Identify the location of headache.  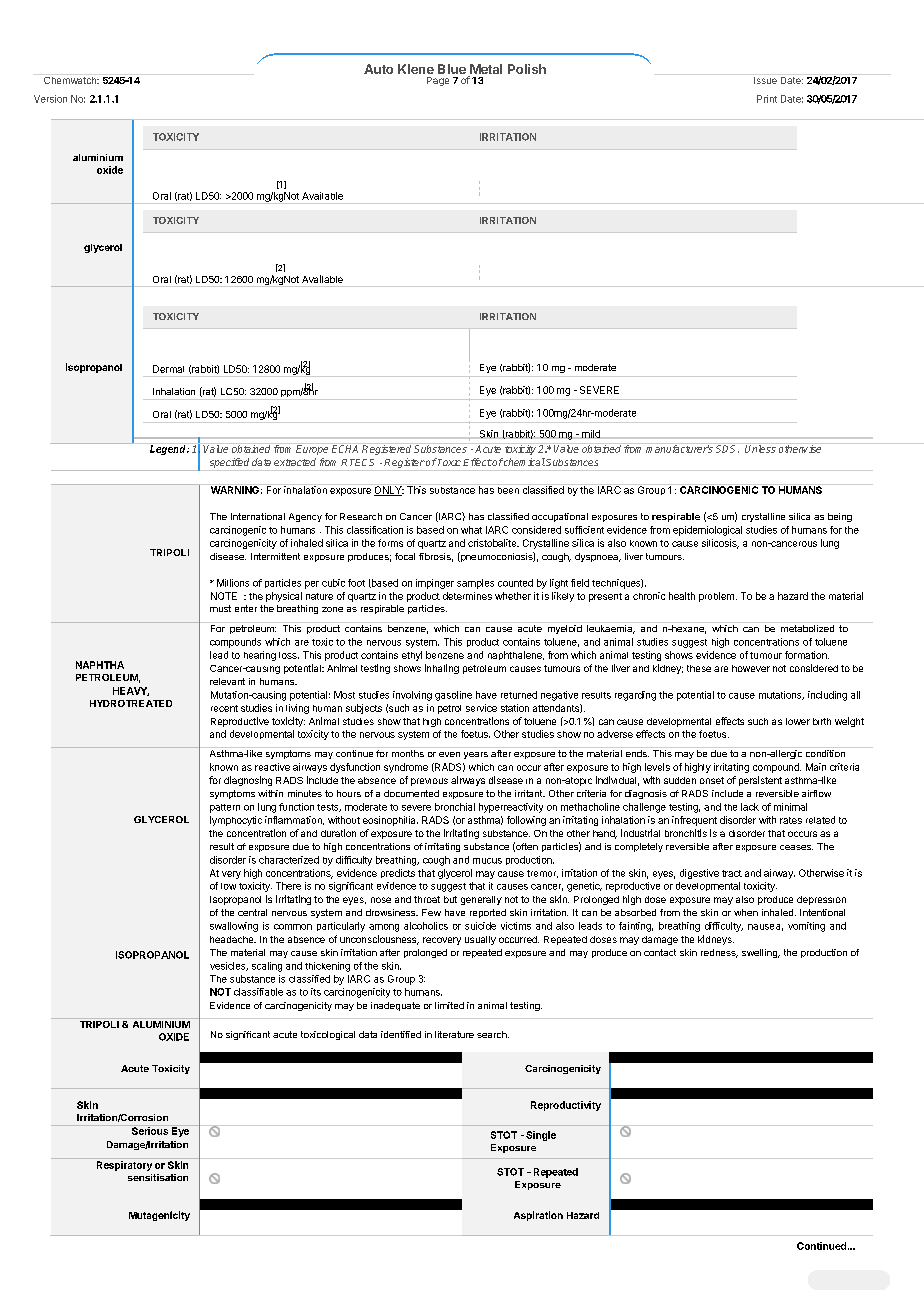
(233, 939).
